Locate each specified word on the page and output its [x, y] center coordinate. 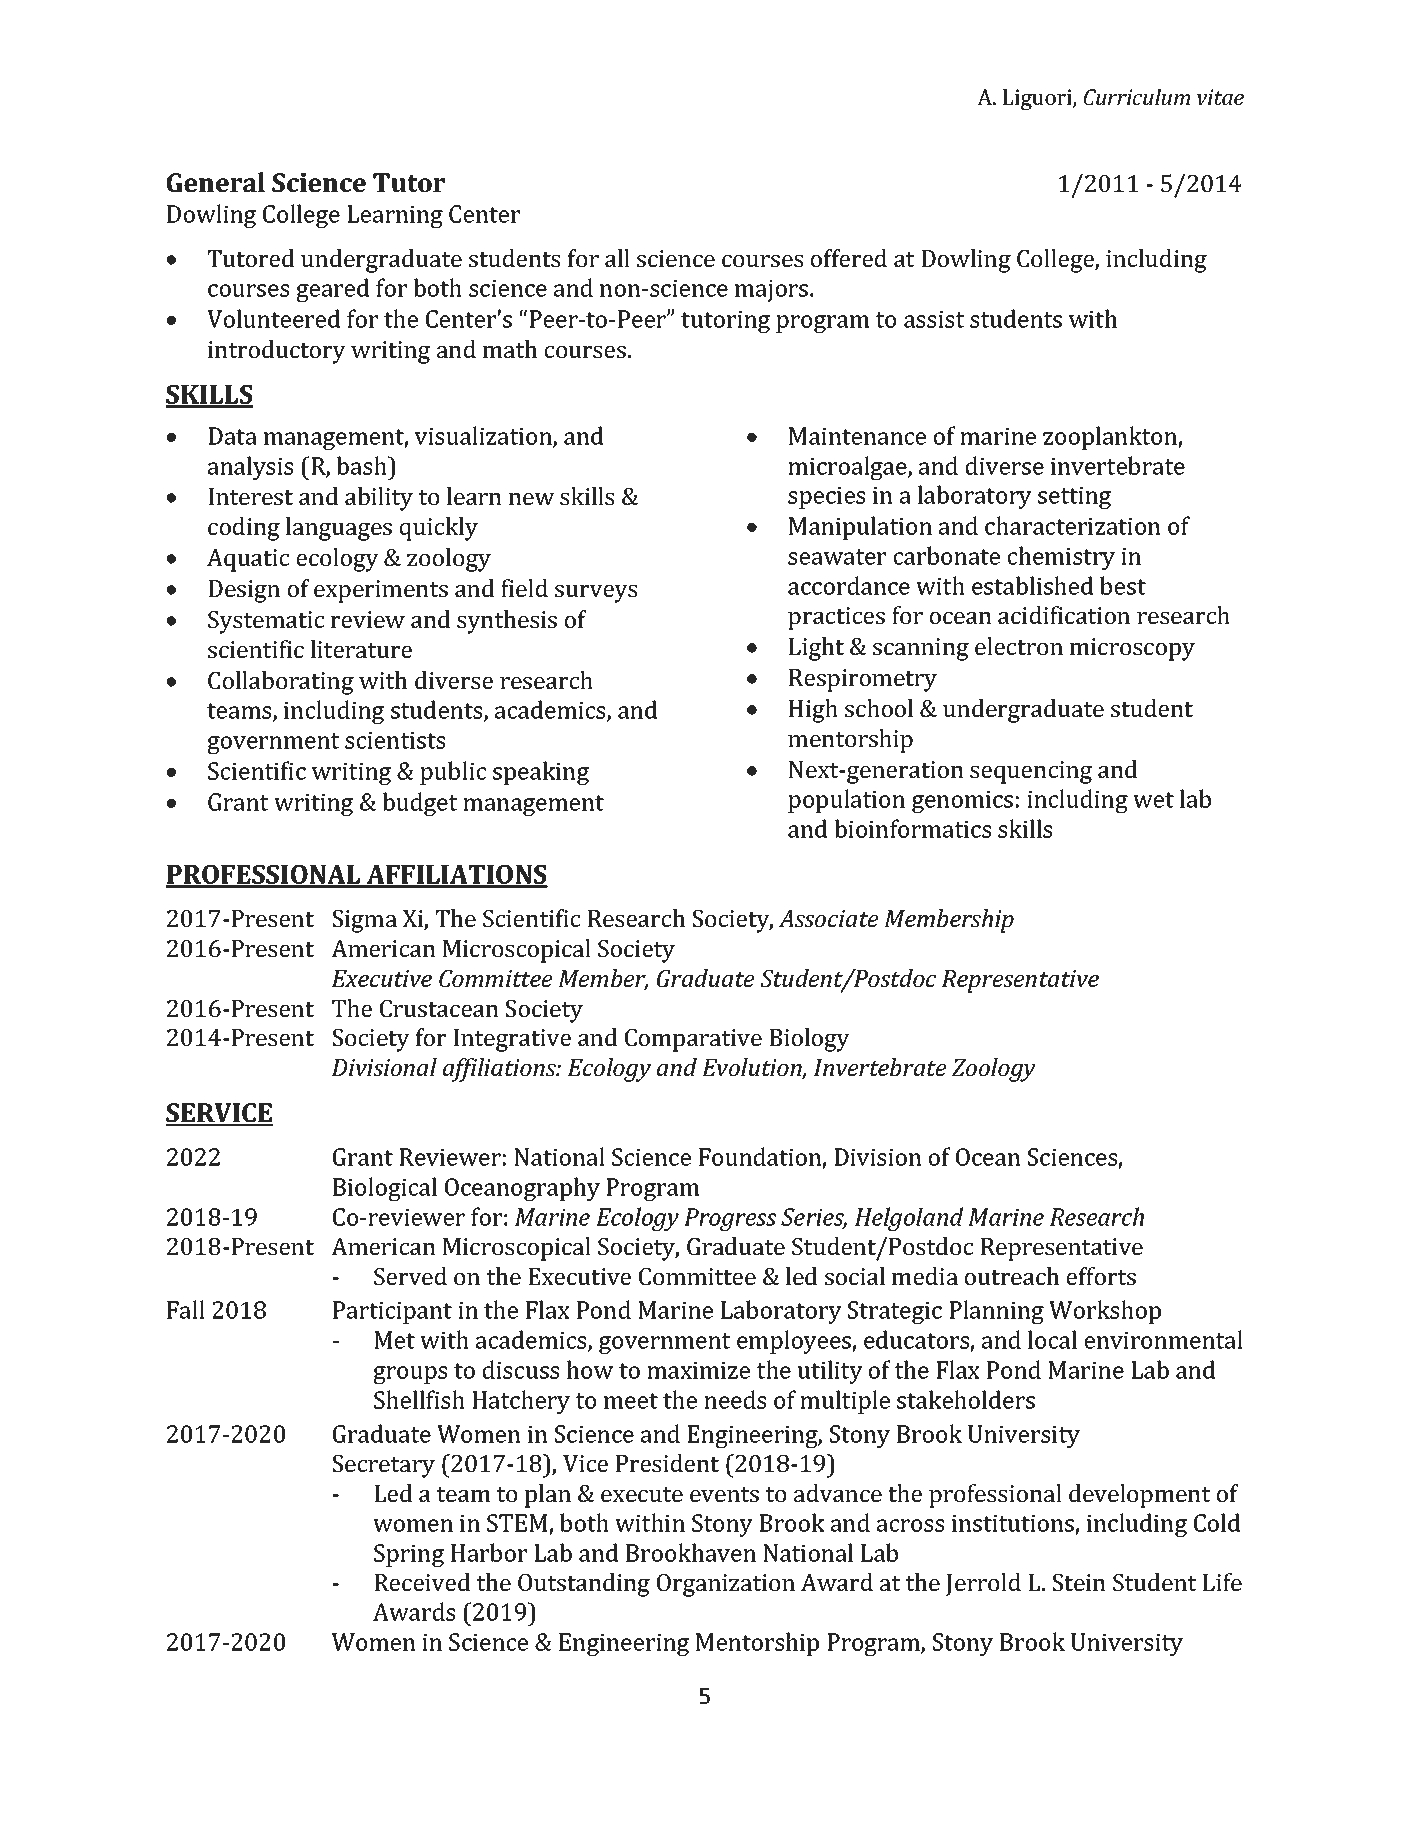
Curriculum [1137, 97]
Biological [385, 1189]
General [216, 182]
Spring [409, 1555]
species [826, 498]
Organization [726, 1585]
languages [339, 529]
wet [1153, 800]
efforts [1101, 1276]
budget [419, 804]
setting [1074, 498]
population [846, 801]
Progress [730, 1219]
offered [849, 258]
